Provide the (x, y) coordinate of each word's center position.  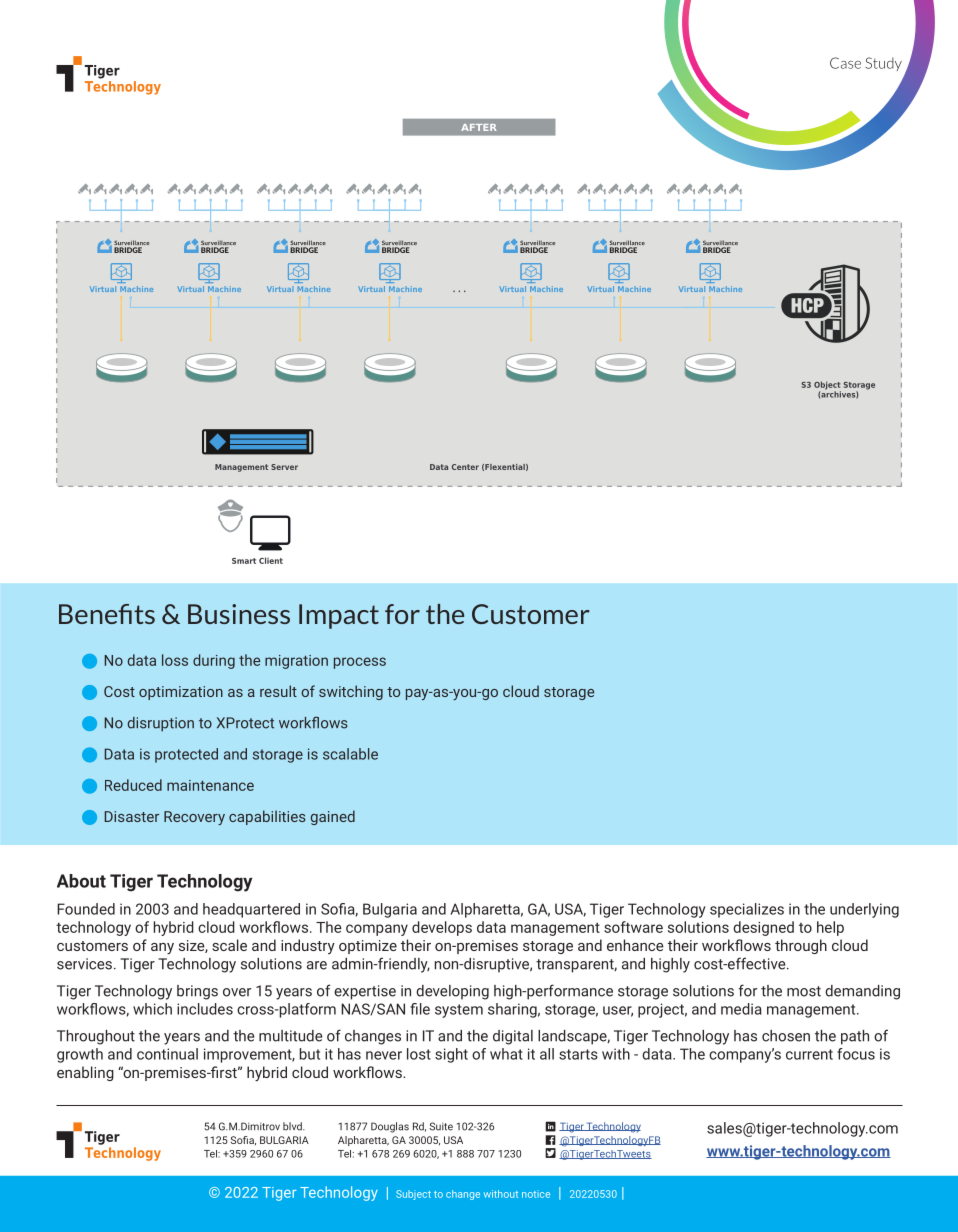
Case (845, 63)
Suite (441, 1126)
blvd (293, 1126)
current (809, 1054)
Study (883, 64)
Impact (339, 616)
